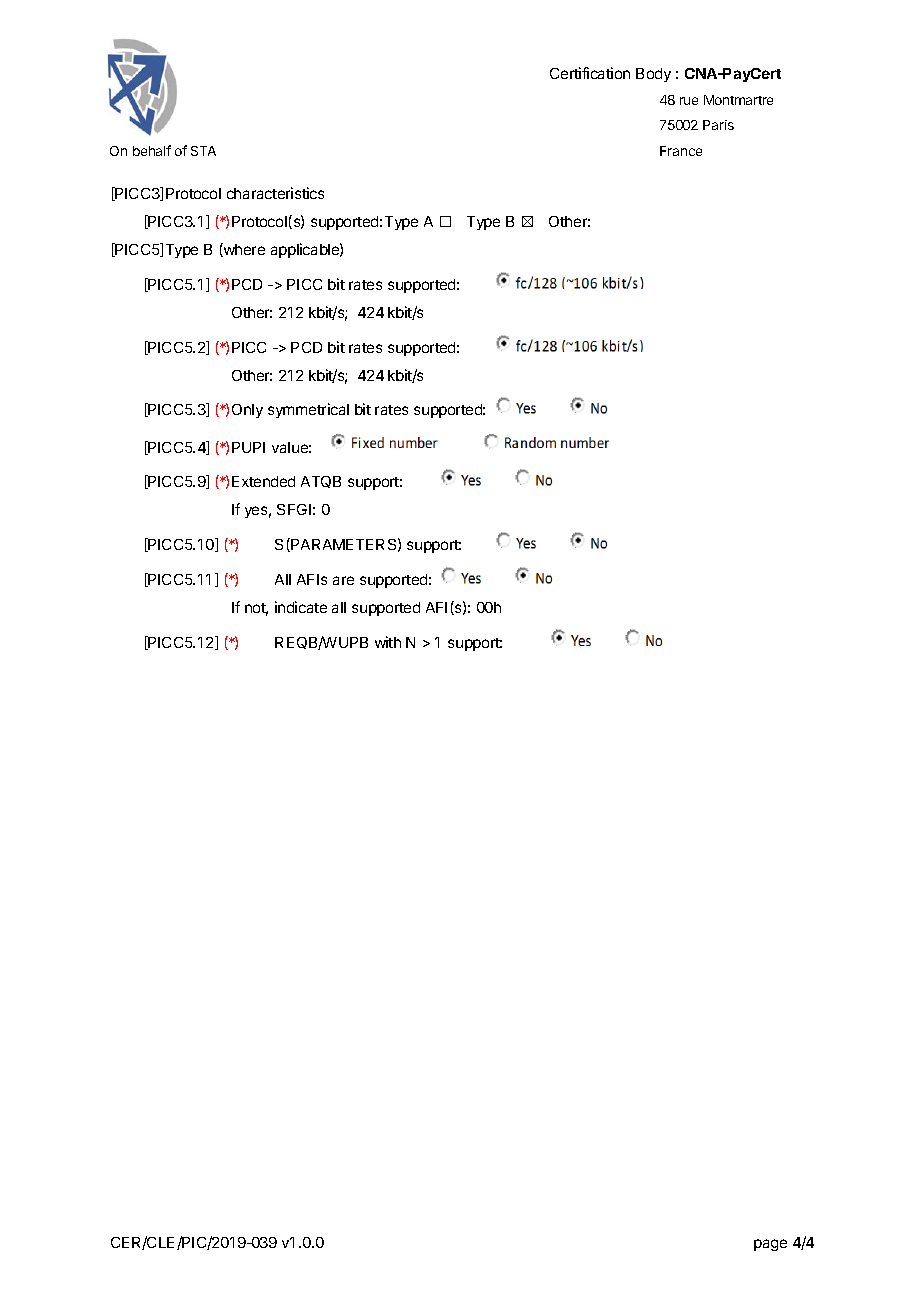 This document has height=1308, width=924. What do you see at coordinates (689, 101) in the document?
I see `rue` at bounding box center [689, 101].
